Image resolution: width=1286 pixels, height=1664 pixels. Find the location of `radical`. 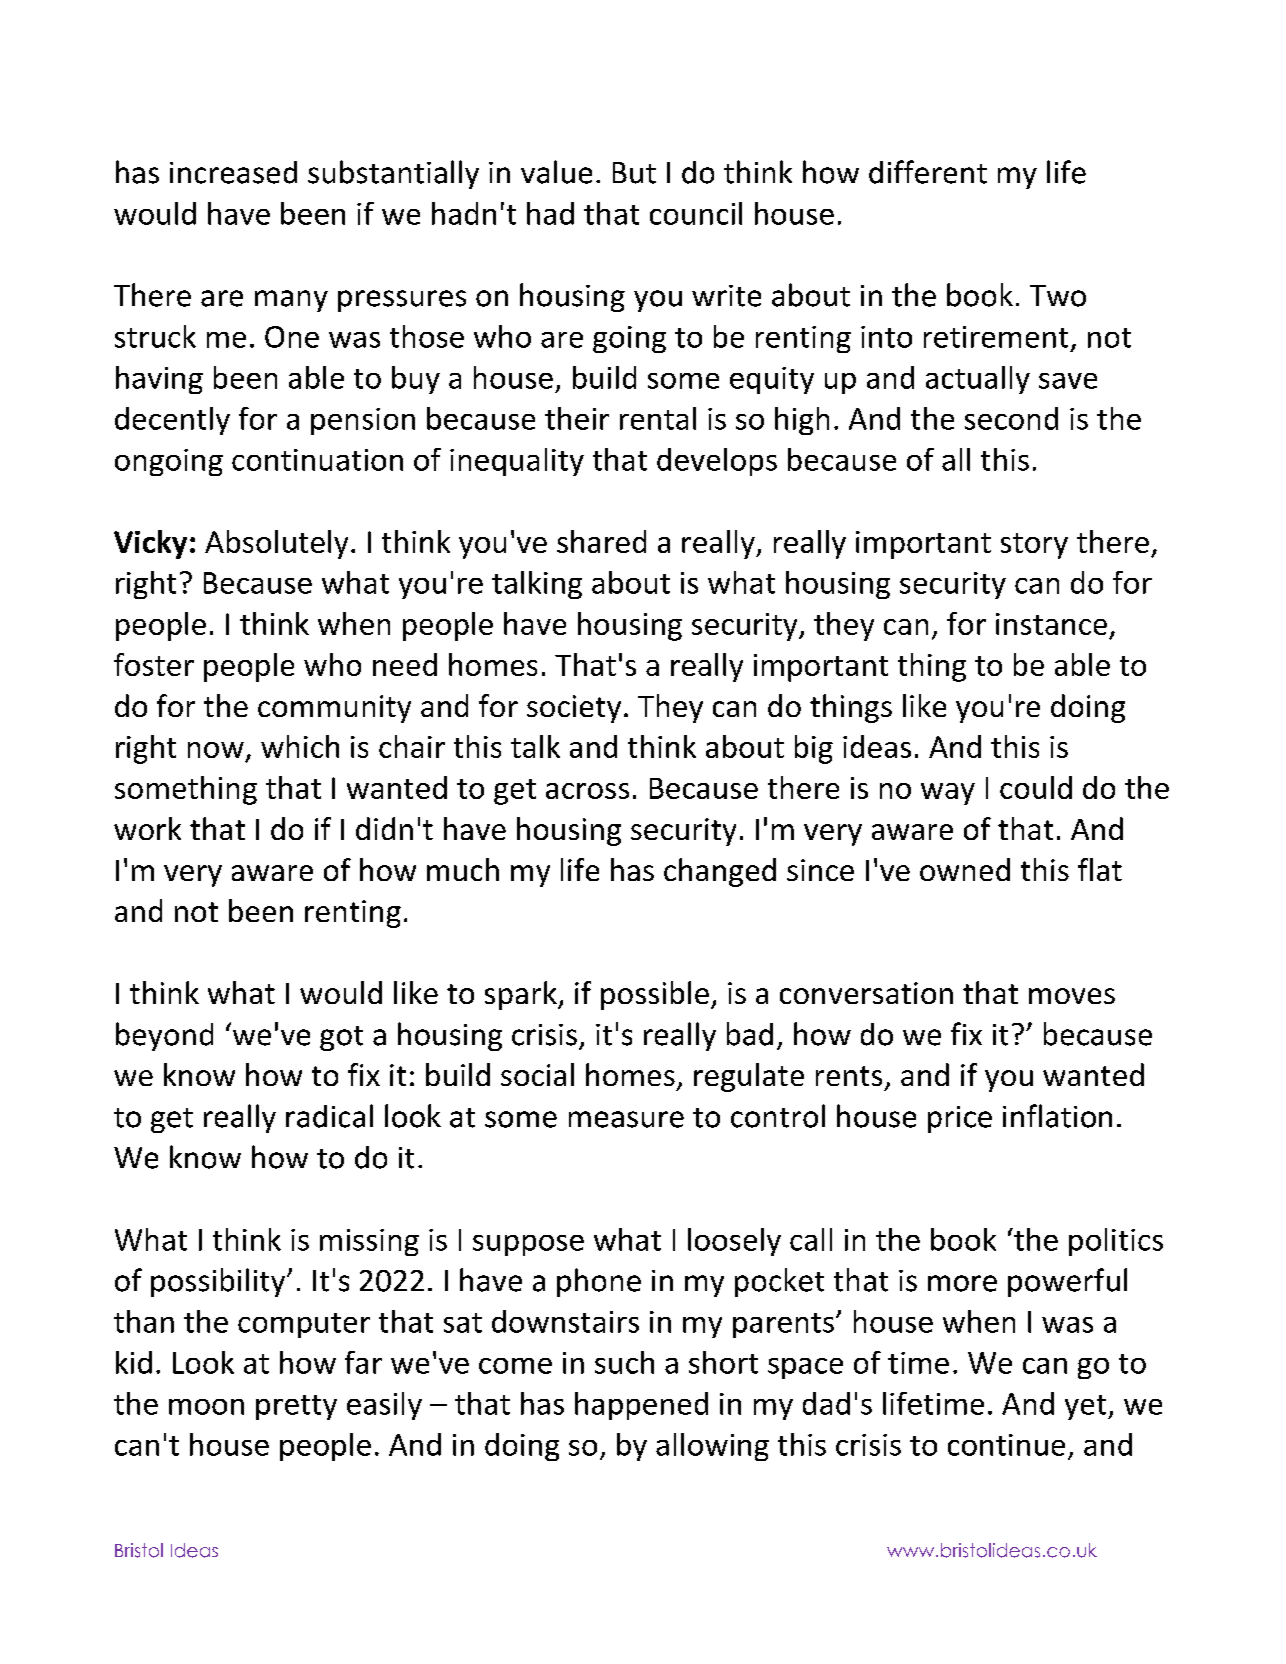

radical is located at coordinates (329, 1116).
